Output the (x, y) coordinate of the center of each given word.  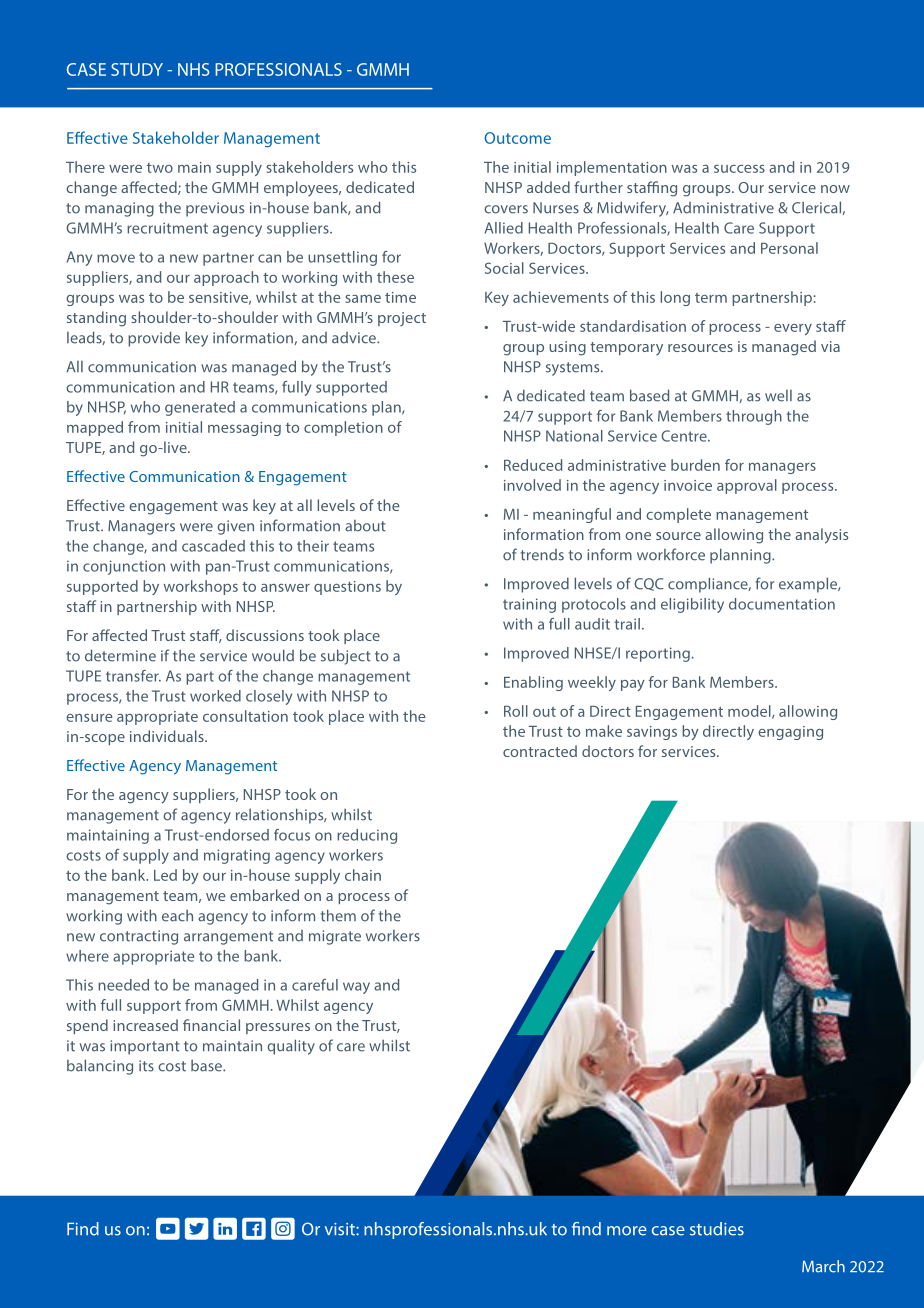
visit (341, 1229)
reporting (659, 654)
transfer (133, 676)
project (402, 319)
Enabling (533, 683)
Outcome (517, 138)
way (356, 988)
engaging (790, 733)
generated (200, 408)
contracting (139, 937)
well (778, 396)
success (739, 169)
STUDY (137, 69)
